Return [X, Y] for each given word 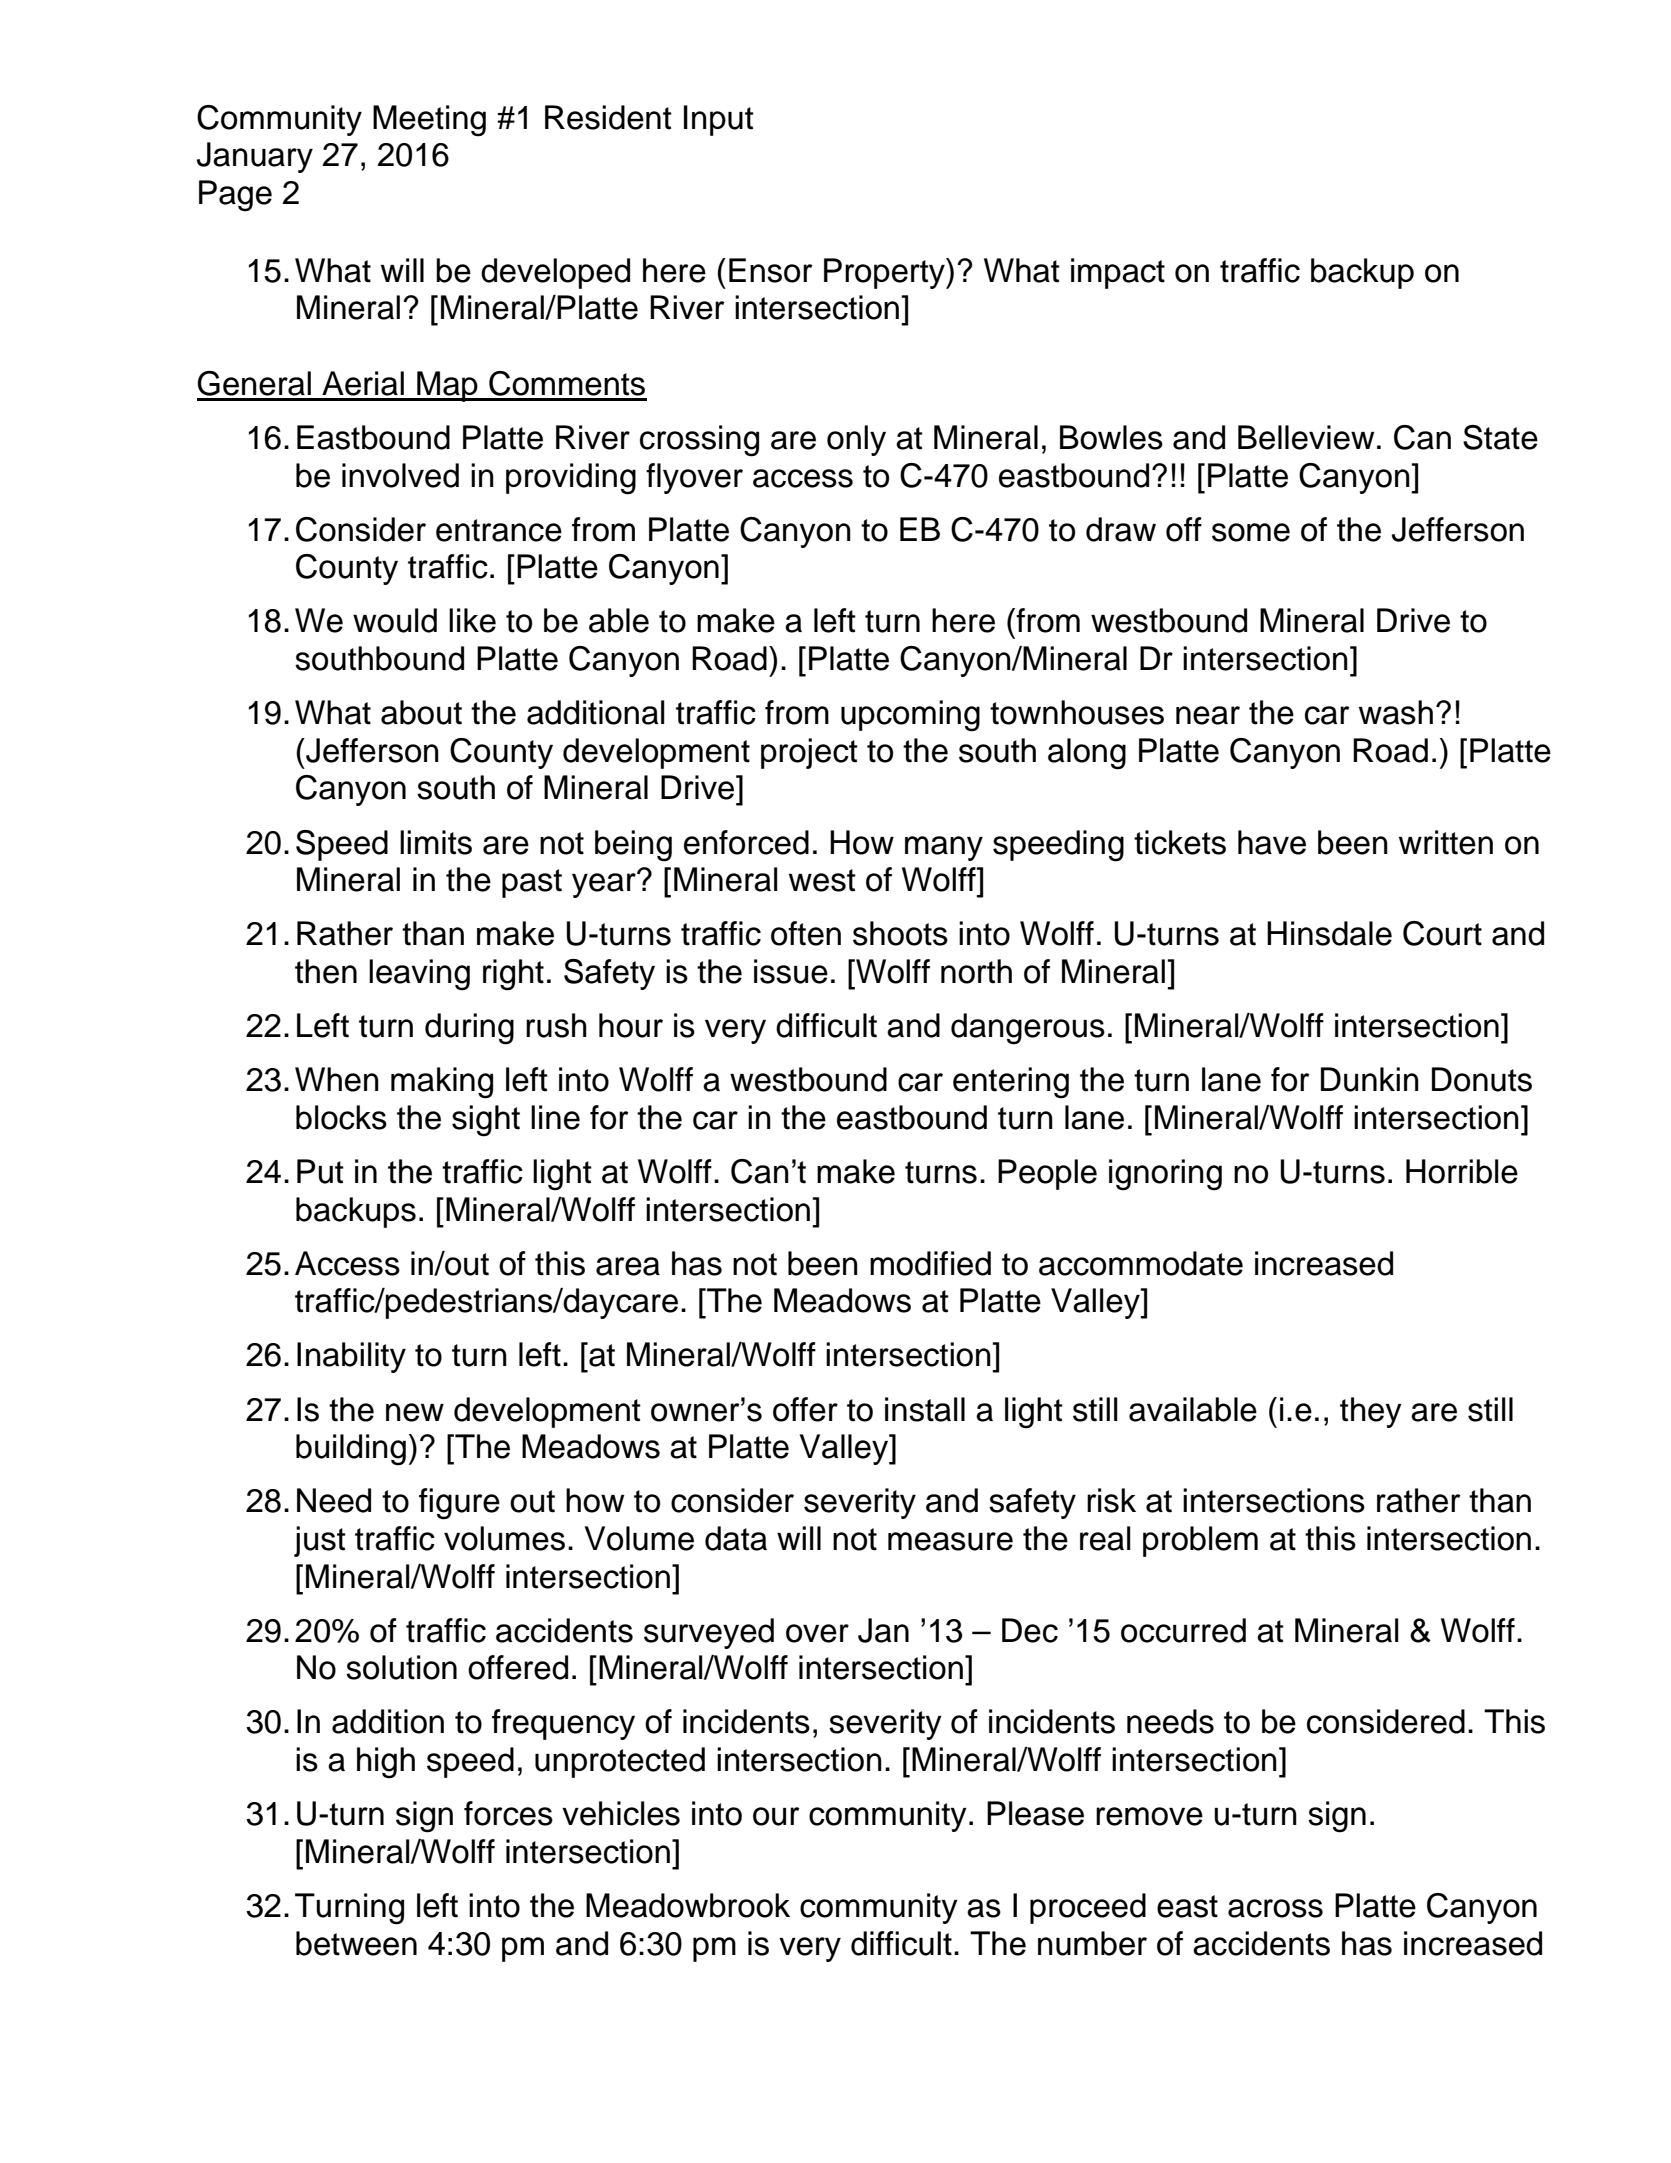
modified [930, 1263]
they [1371, 1412]
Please [1035, 1813]
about [421, 712]
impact [1118, 273]
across [1275, 1908]
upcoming [910, 716]
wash [1396, 712]
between [356, 1943]
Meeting [429, 121]
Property [885, 273]
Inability [351, 1357]
